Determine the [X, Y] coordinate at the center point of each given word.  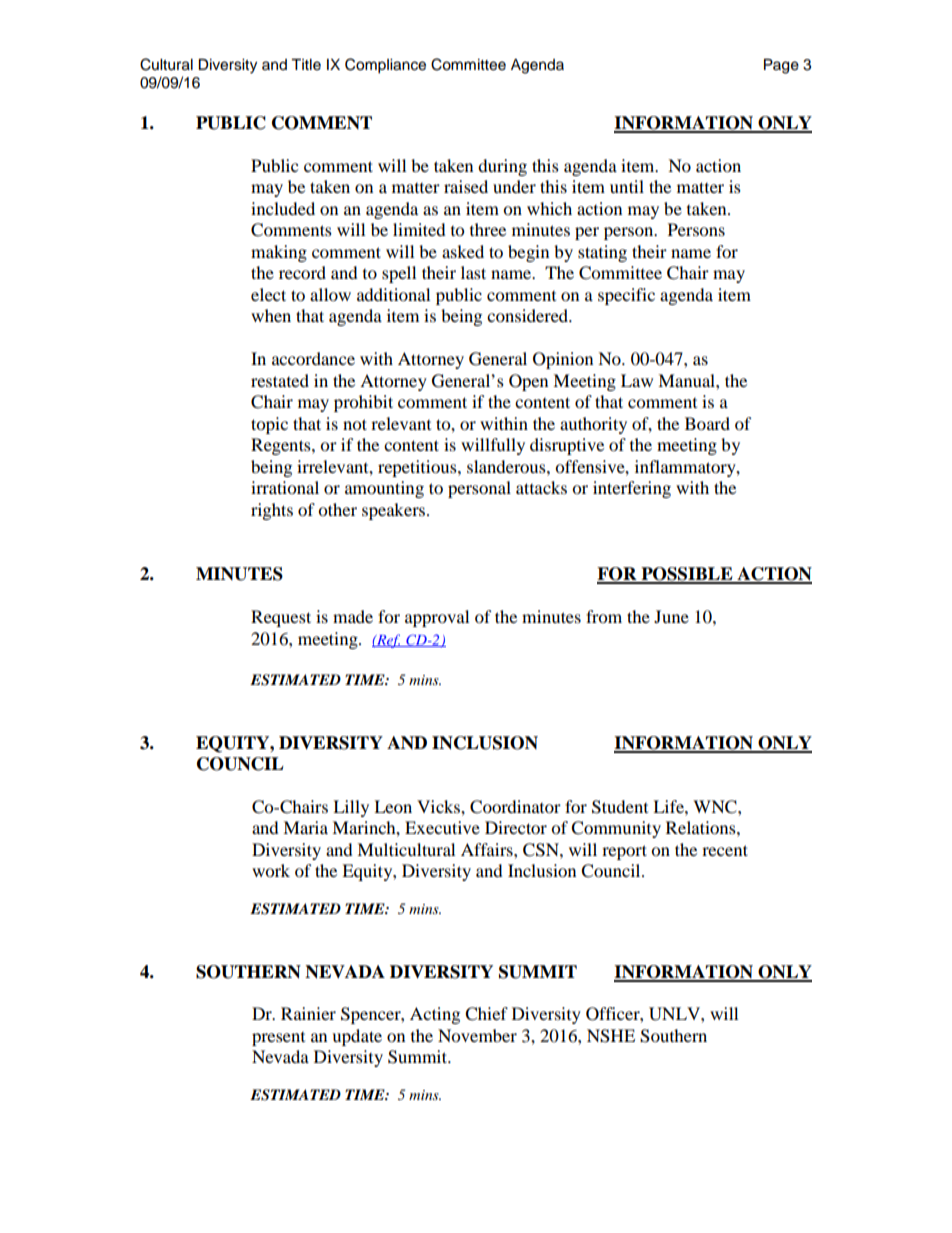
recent [725, 850]
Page [781, 66]
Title [306, 65]
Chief [486, 1014]
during [502, 167]
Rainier [308, 1013]
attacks [541, 487]
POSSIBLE [687, 575]
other [337, 509]
